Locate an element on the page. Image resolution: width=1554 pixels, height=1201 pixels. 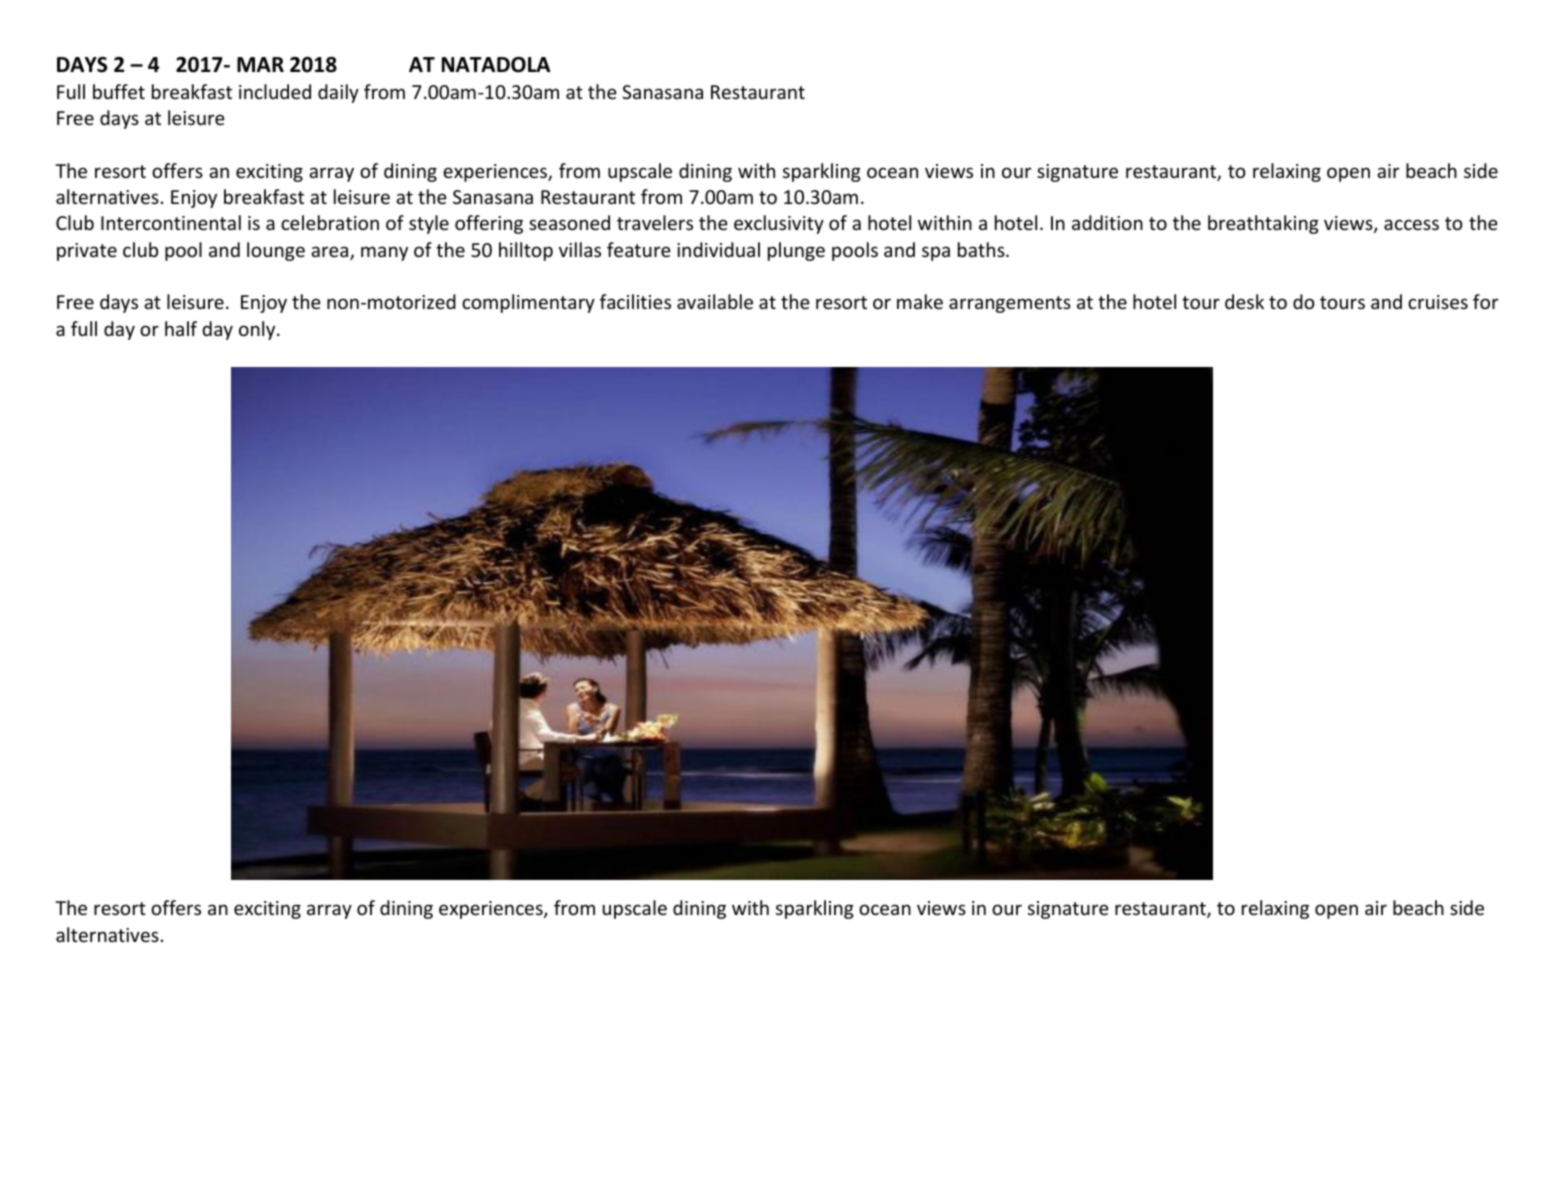
access is located at coordinates (1411, 224).
